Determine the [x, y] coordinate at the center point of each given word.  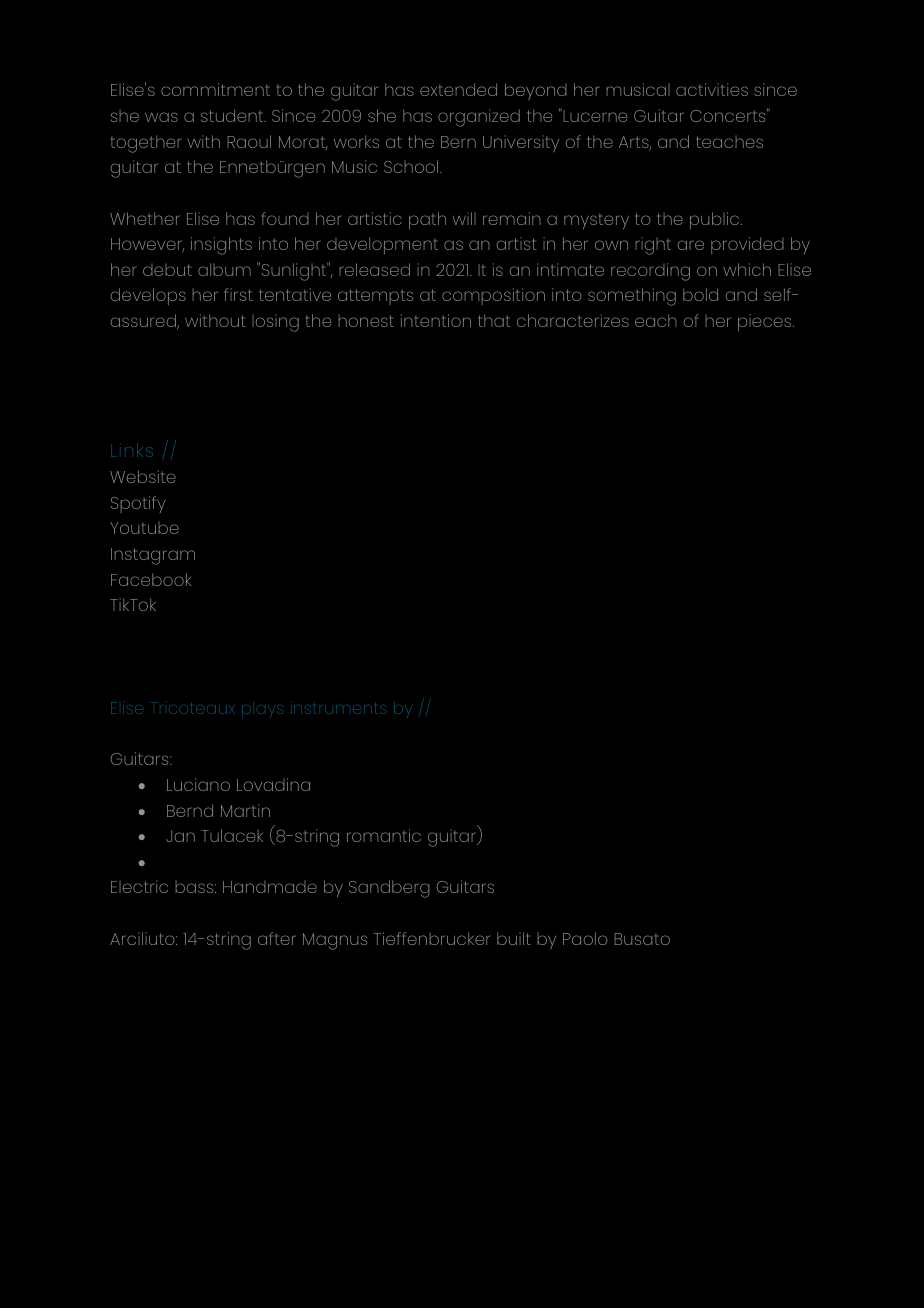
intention [436, 320]
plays [260, 711]
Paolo [585, 938]
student [233, 115]
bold [700, 294]
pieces [766, 322]
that [494, 320]
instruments [338, 708]
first [238, 294]
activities [712, 89]
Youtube [144, 528]
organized [479, 118]
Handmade [270, 887]
